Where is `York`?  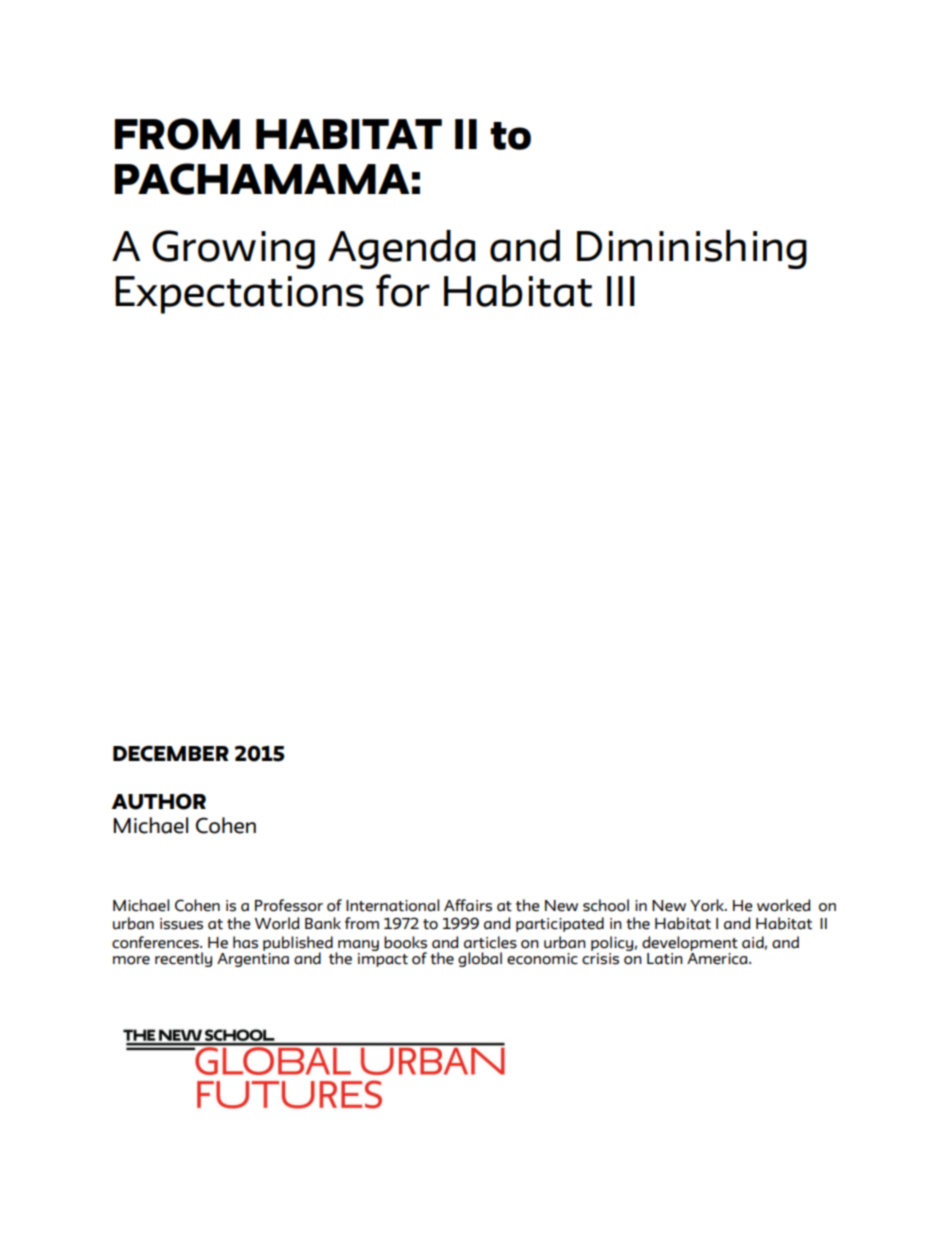
York is located at coordinates (708, 905).
